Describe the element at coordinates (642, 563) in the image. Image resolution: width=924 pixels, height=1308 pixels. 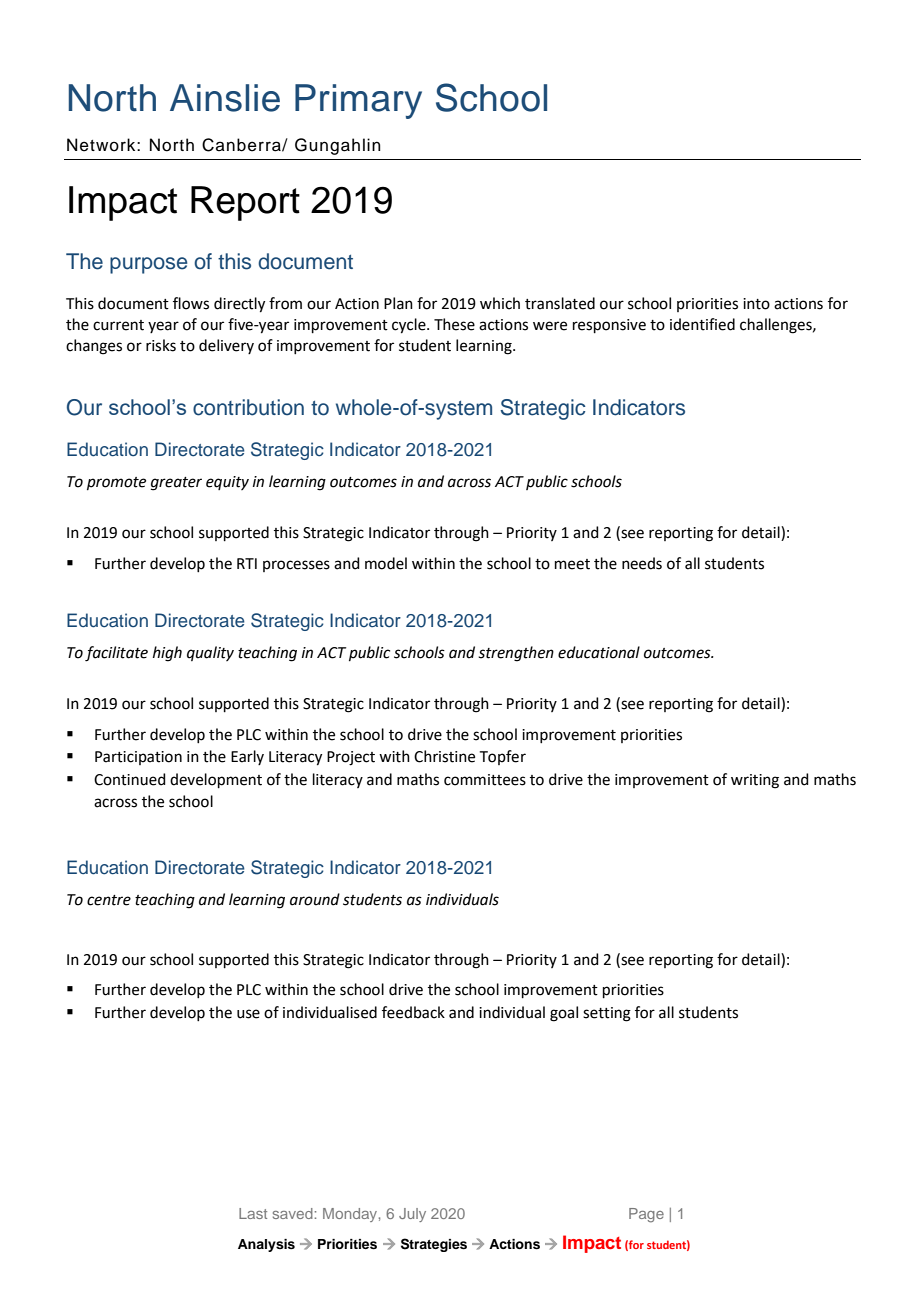
I see `needs` at that location.
